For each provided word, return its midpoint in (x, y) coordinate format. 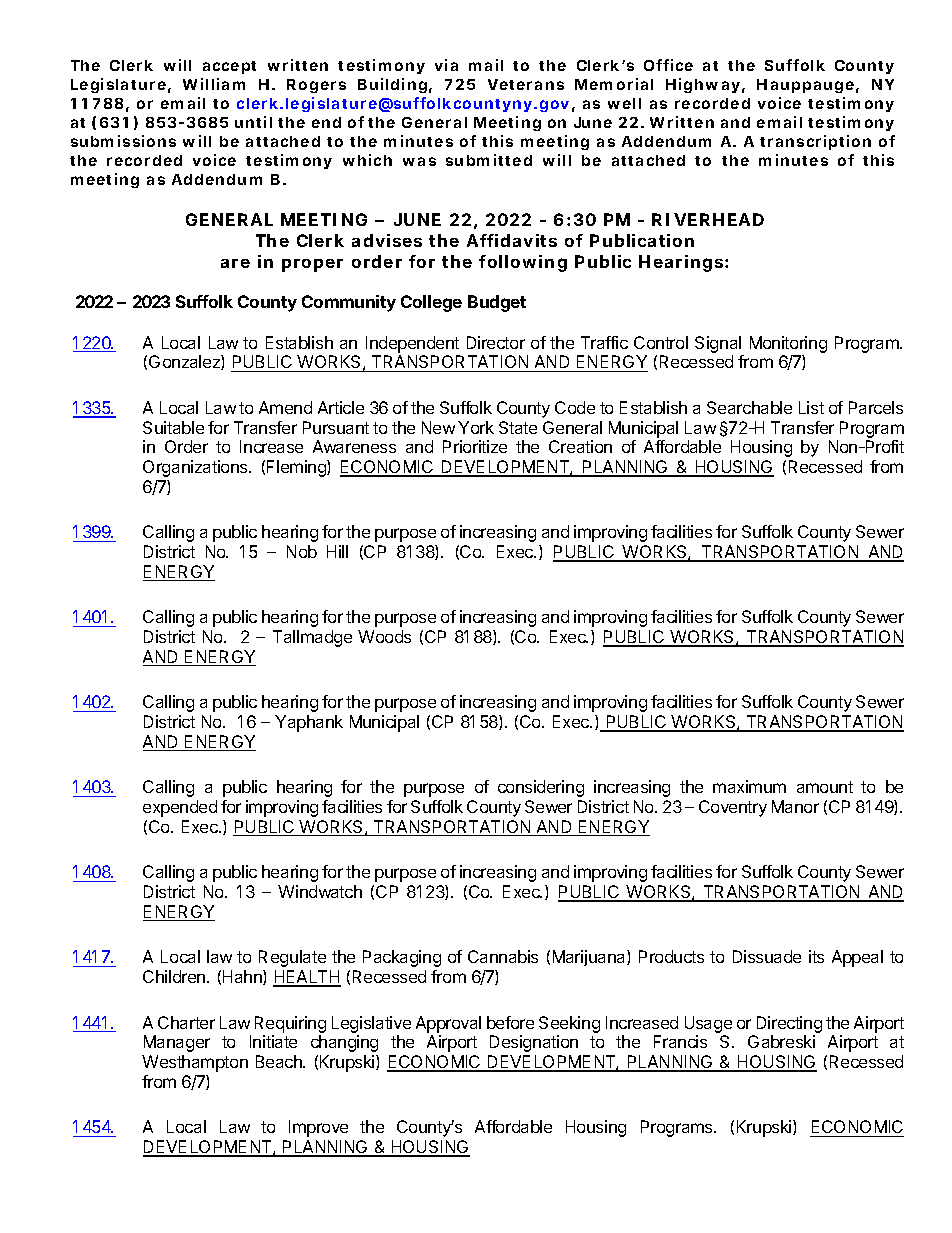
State (518, 427)
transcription (815, 142)
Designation (534, 1043)
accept (229, 67)
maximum (749, 786)
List (811, 407)
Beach (280, 1061)
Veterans (526, 84)
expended (180, 808)
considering (541, 788)
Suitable (173, 427)
